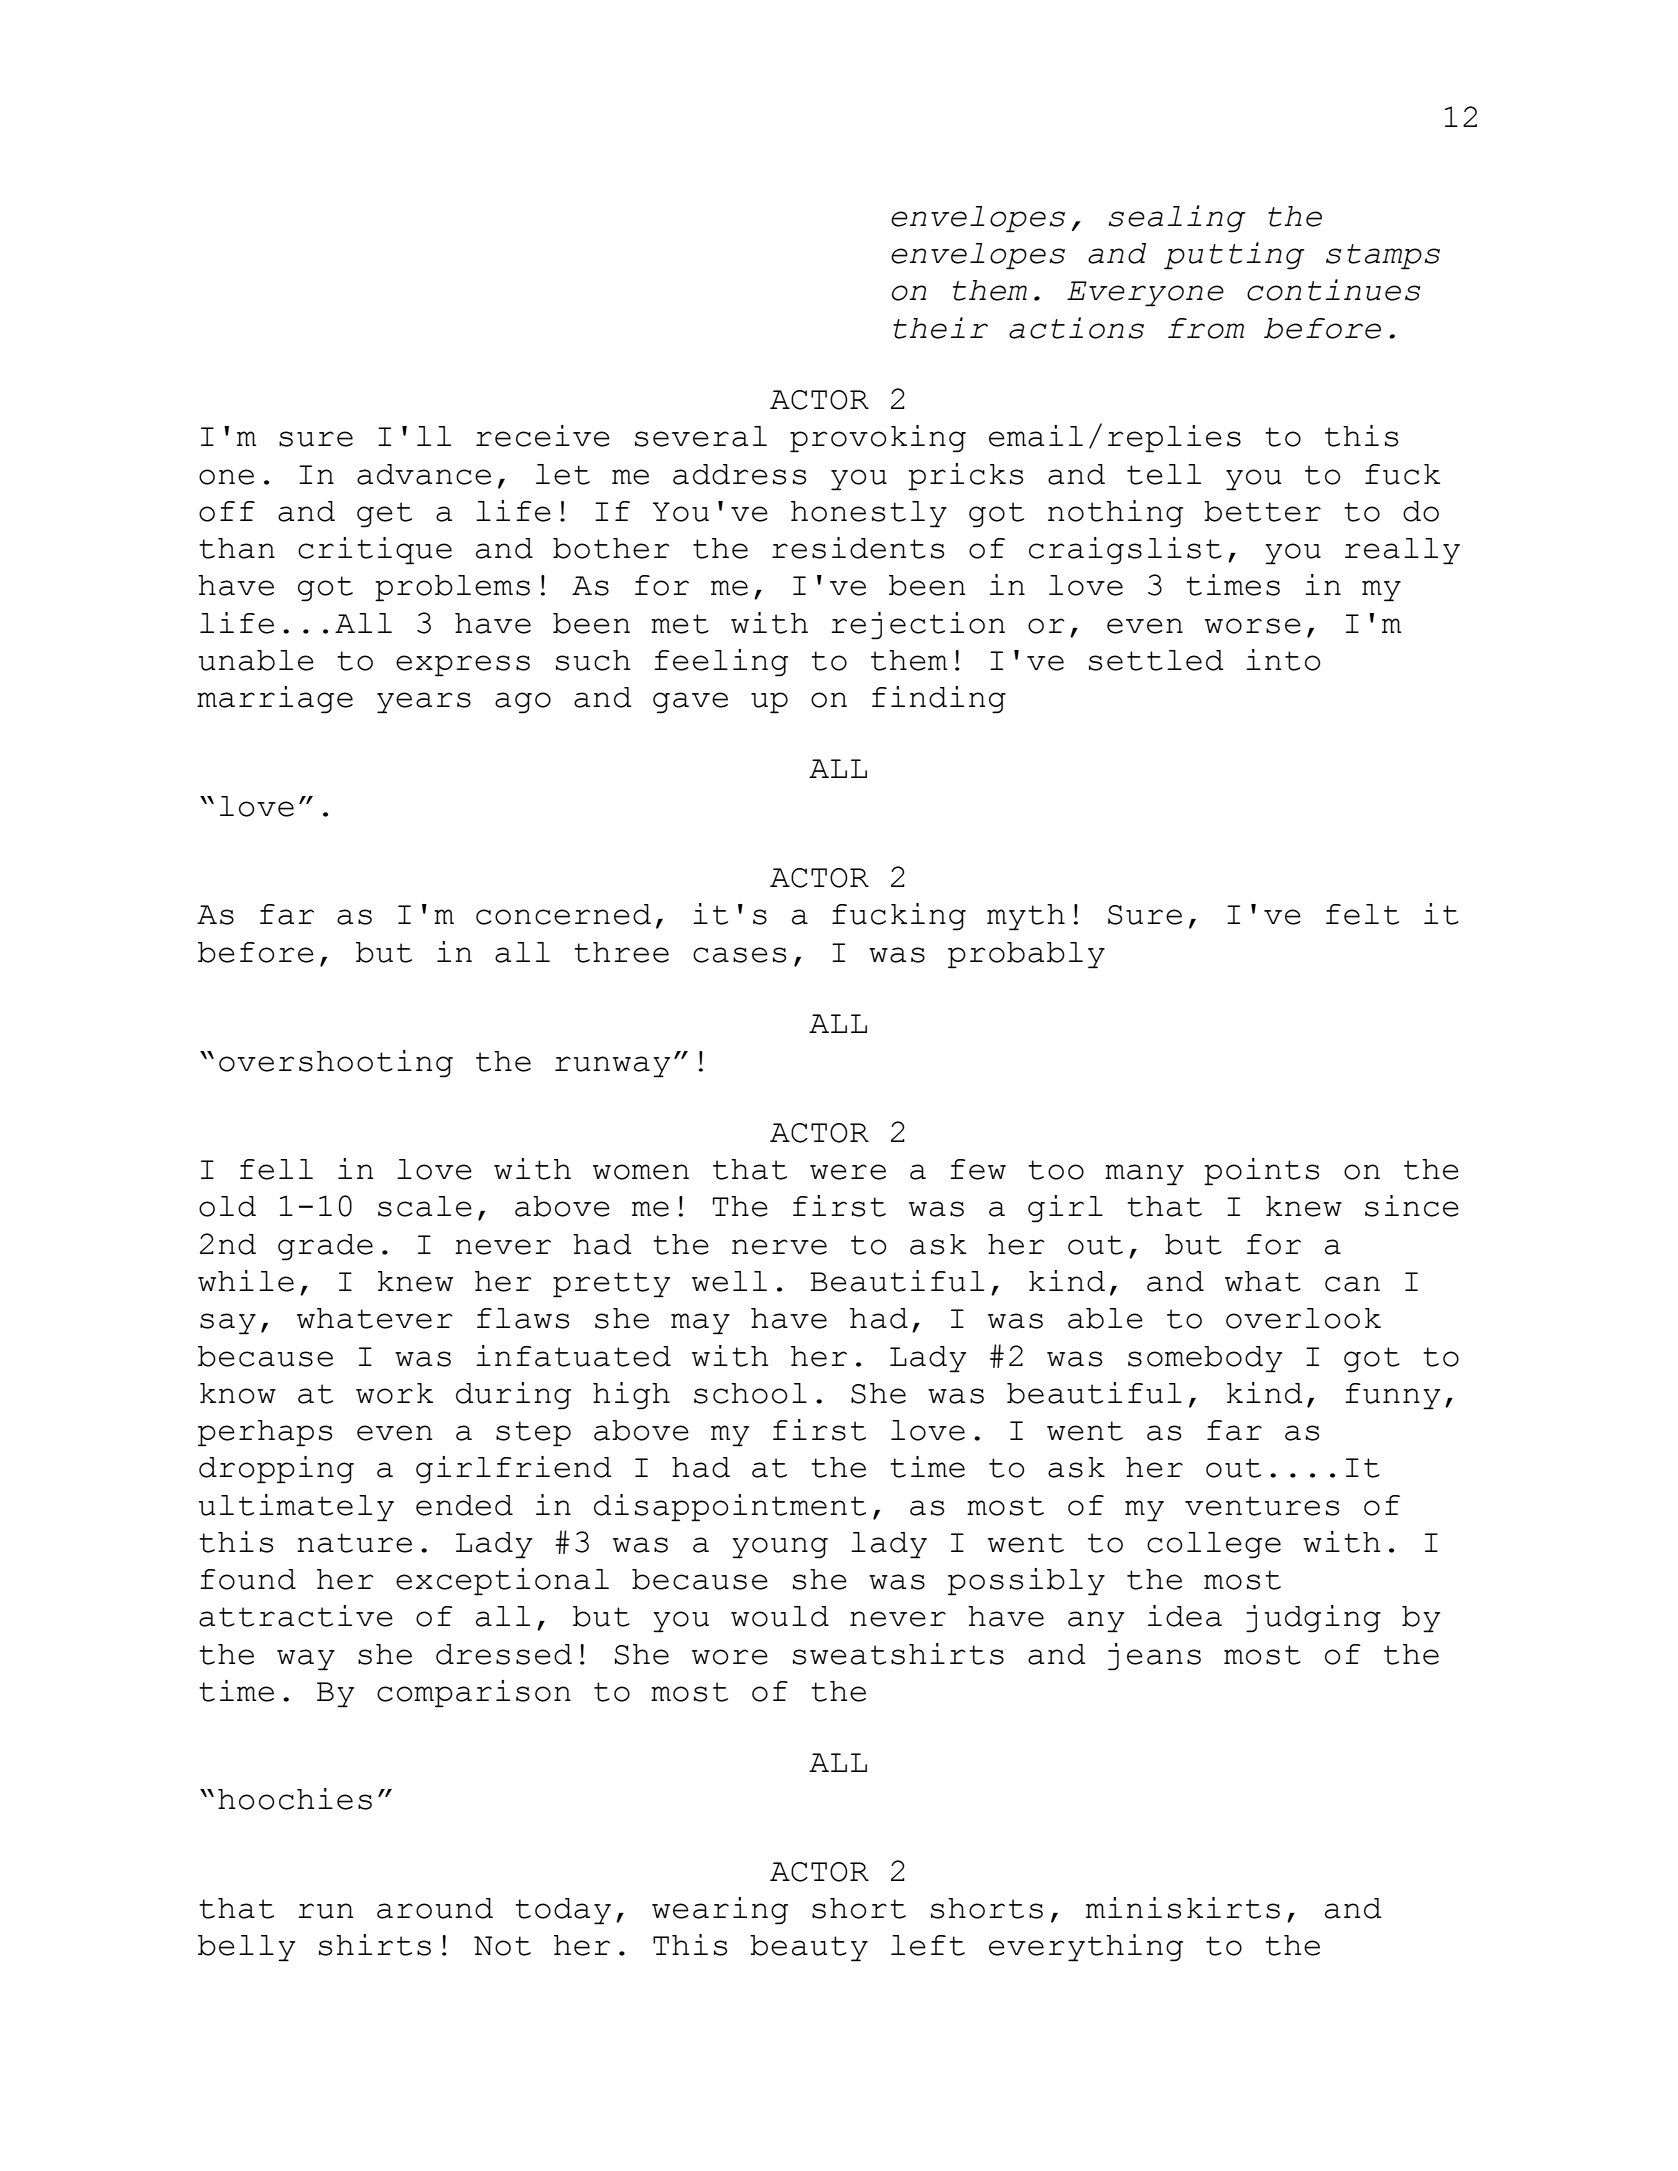  I want to click on their, so click(940, 328).
